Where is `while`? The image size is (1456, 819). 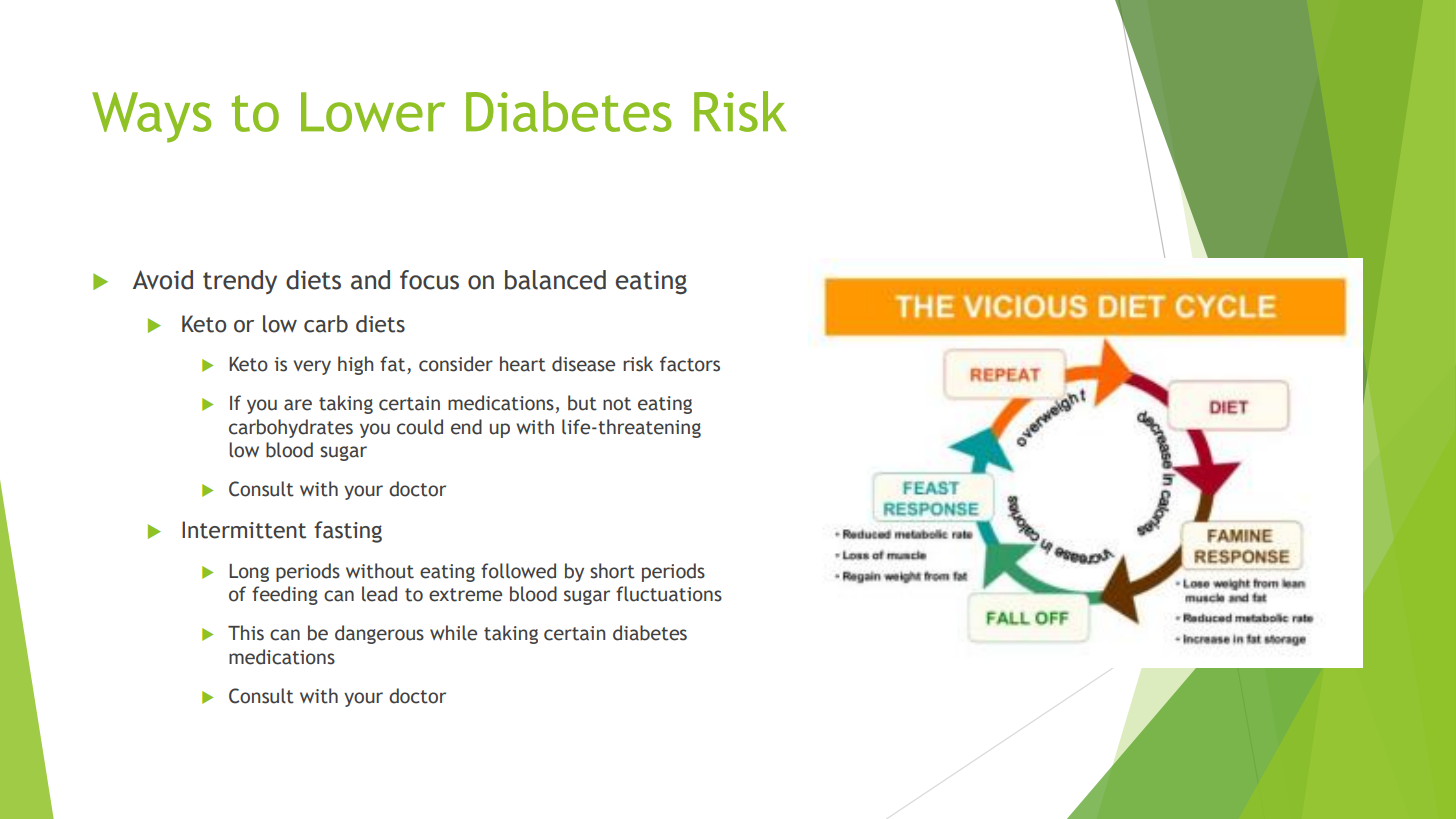 while is located at coordinates (453, 633).
